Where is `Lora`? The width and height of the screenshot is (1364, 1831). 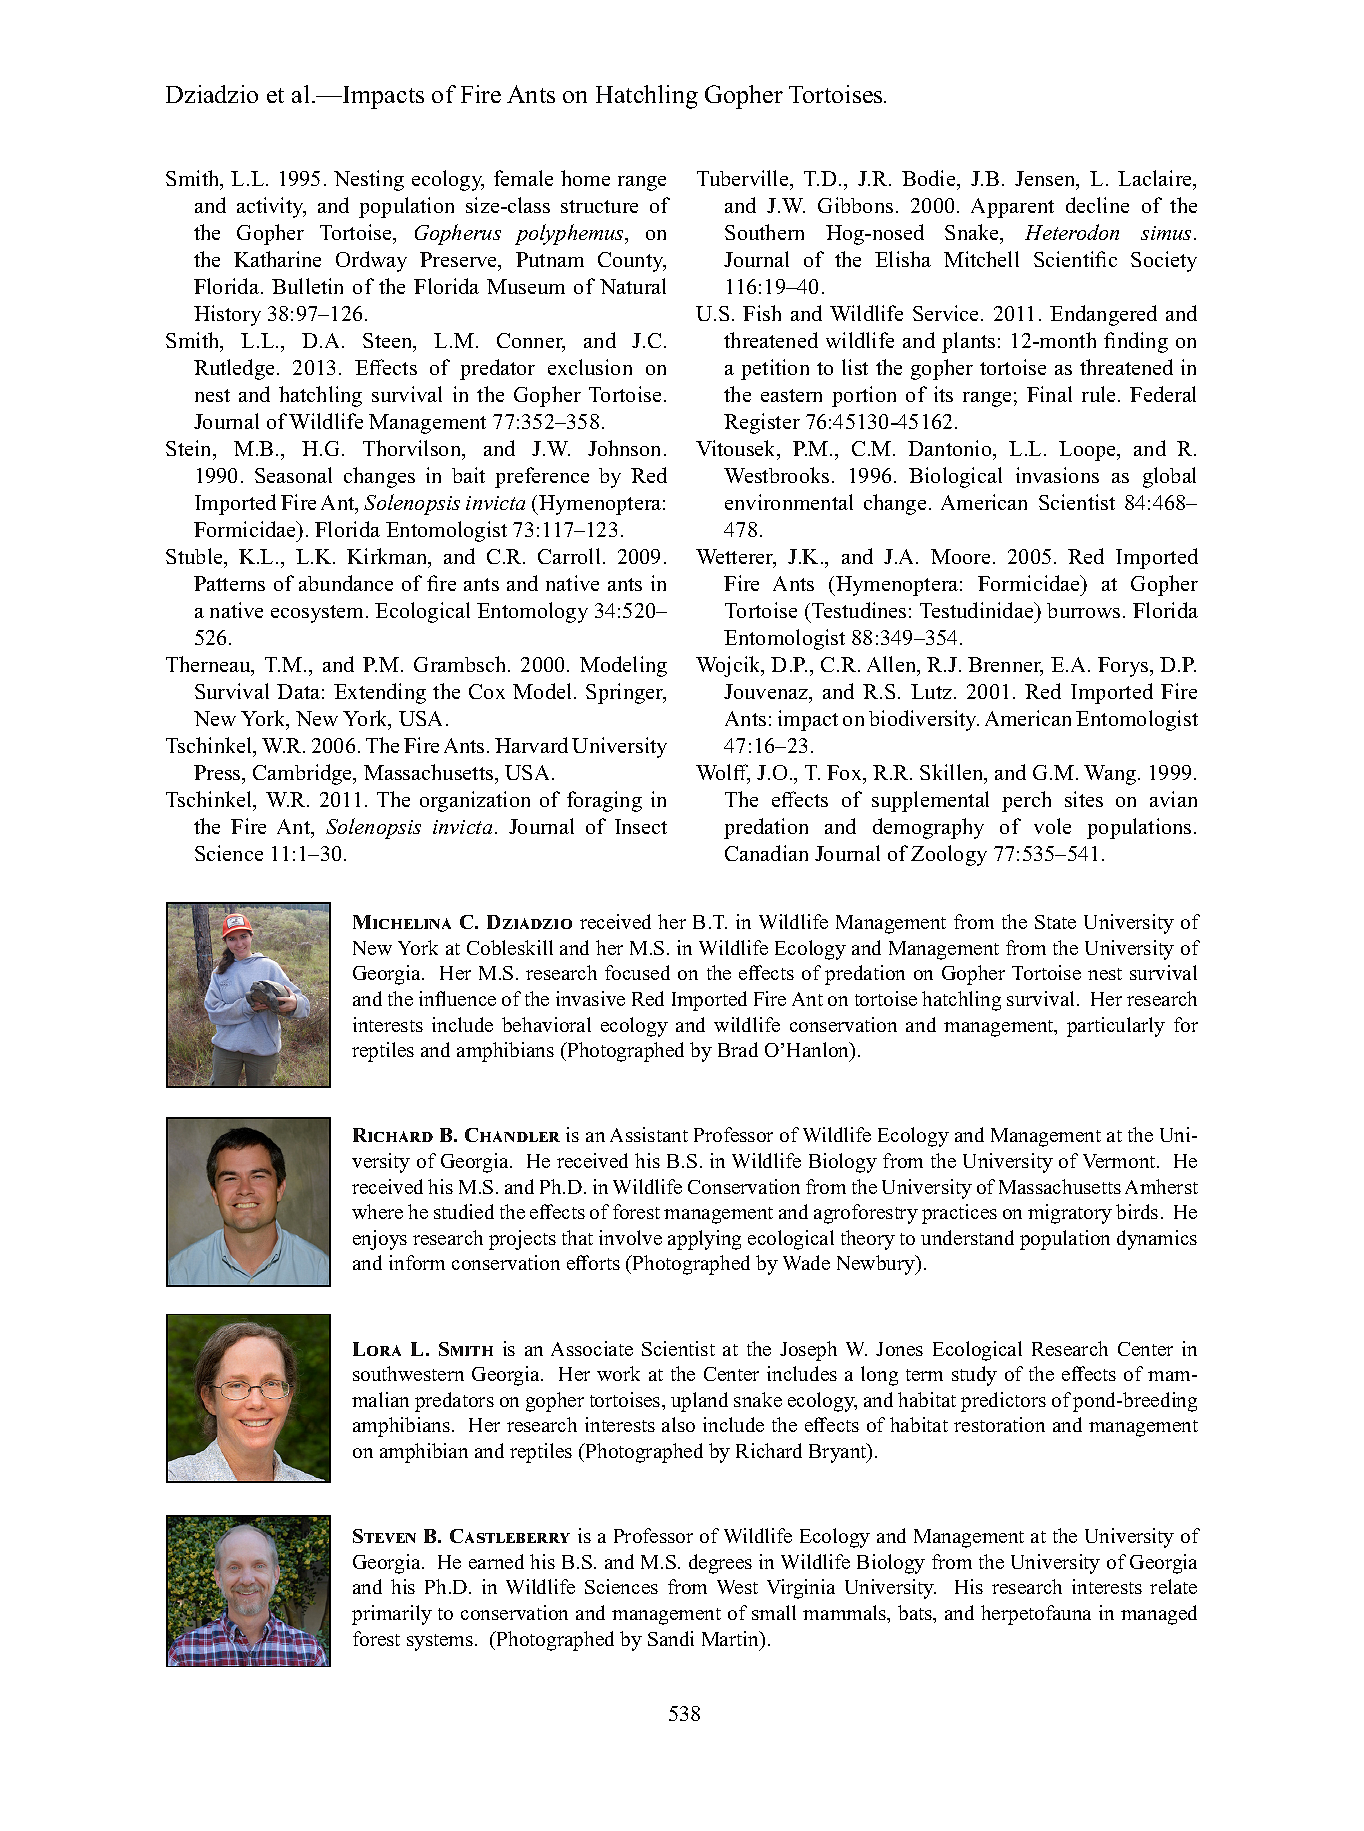 Lora is located at coordinates (377, 1349).
